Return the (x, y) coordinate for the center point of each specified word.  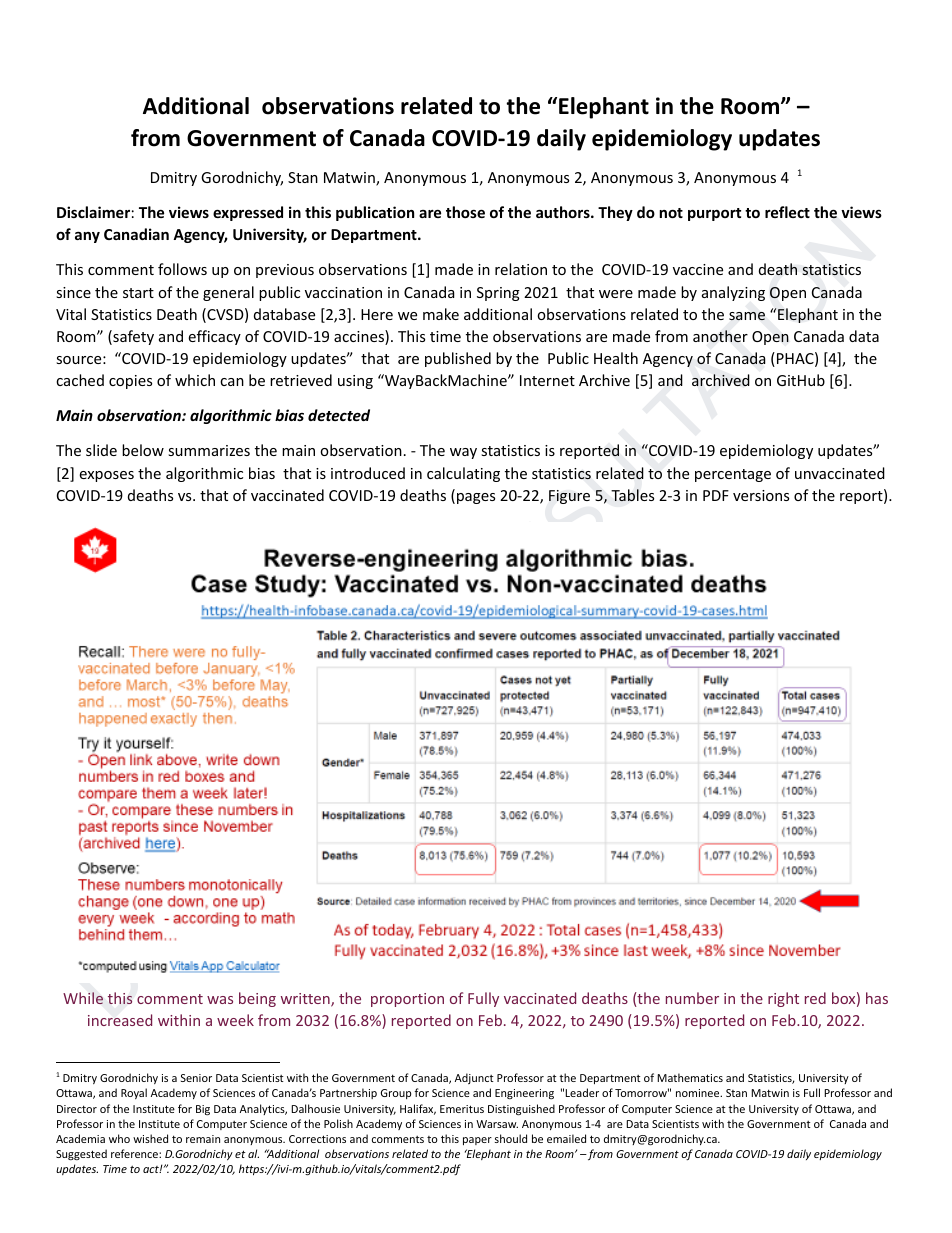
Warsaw (497, 1124)
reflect (787, 212)
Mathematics (690, 1077)
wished (150, 1138)
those (465, 212)
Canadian (136, 234)
